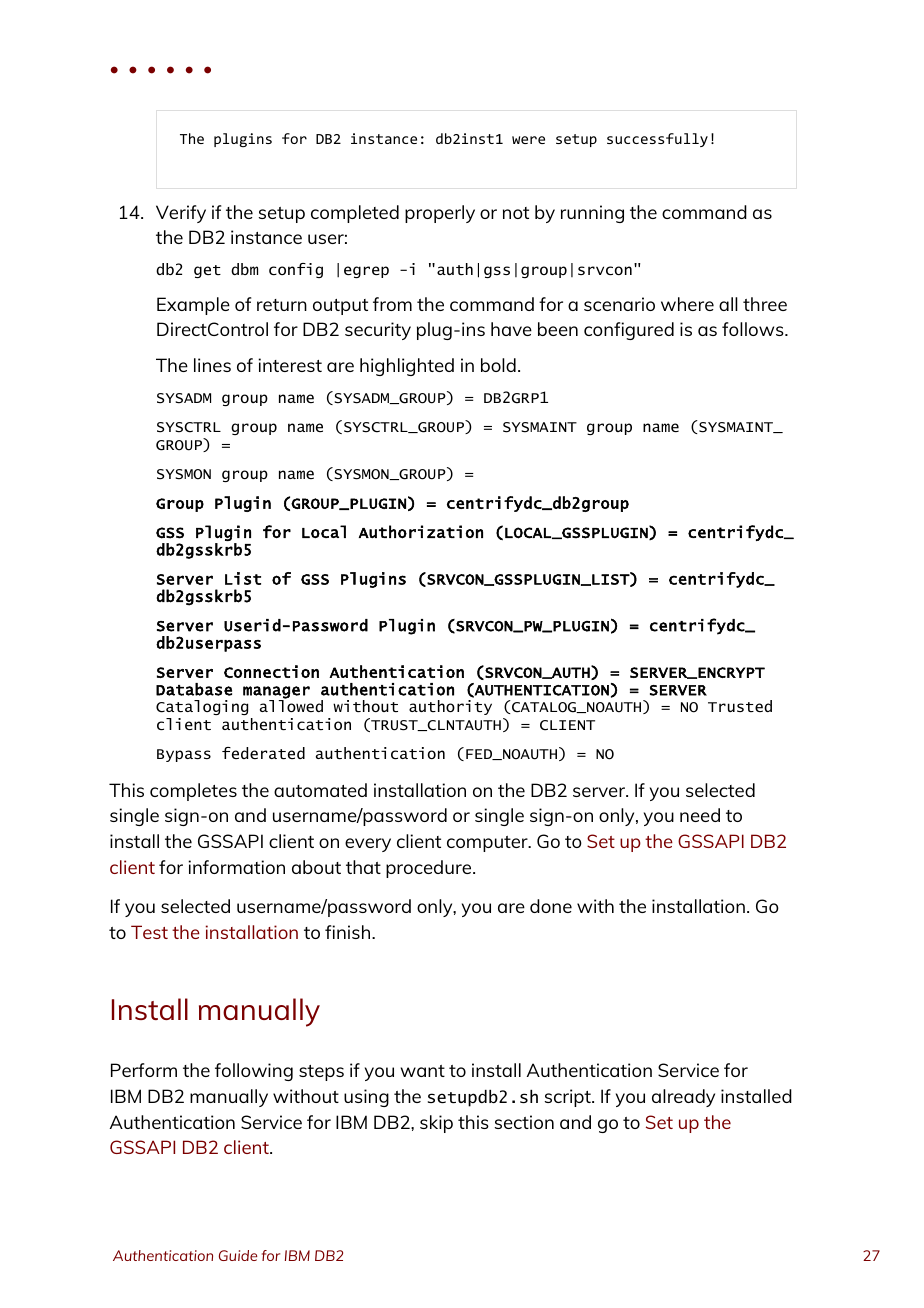 The height and width of the screenshot is (1308, 924). What do you see at coordinates (407, 367) in the screenshot?
I see `highlighted` at bounding box center [407, 367].
